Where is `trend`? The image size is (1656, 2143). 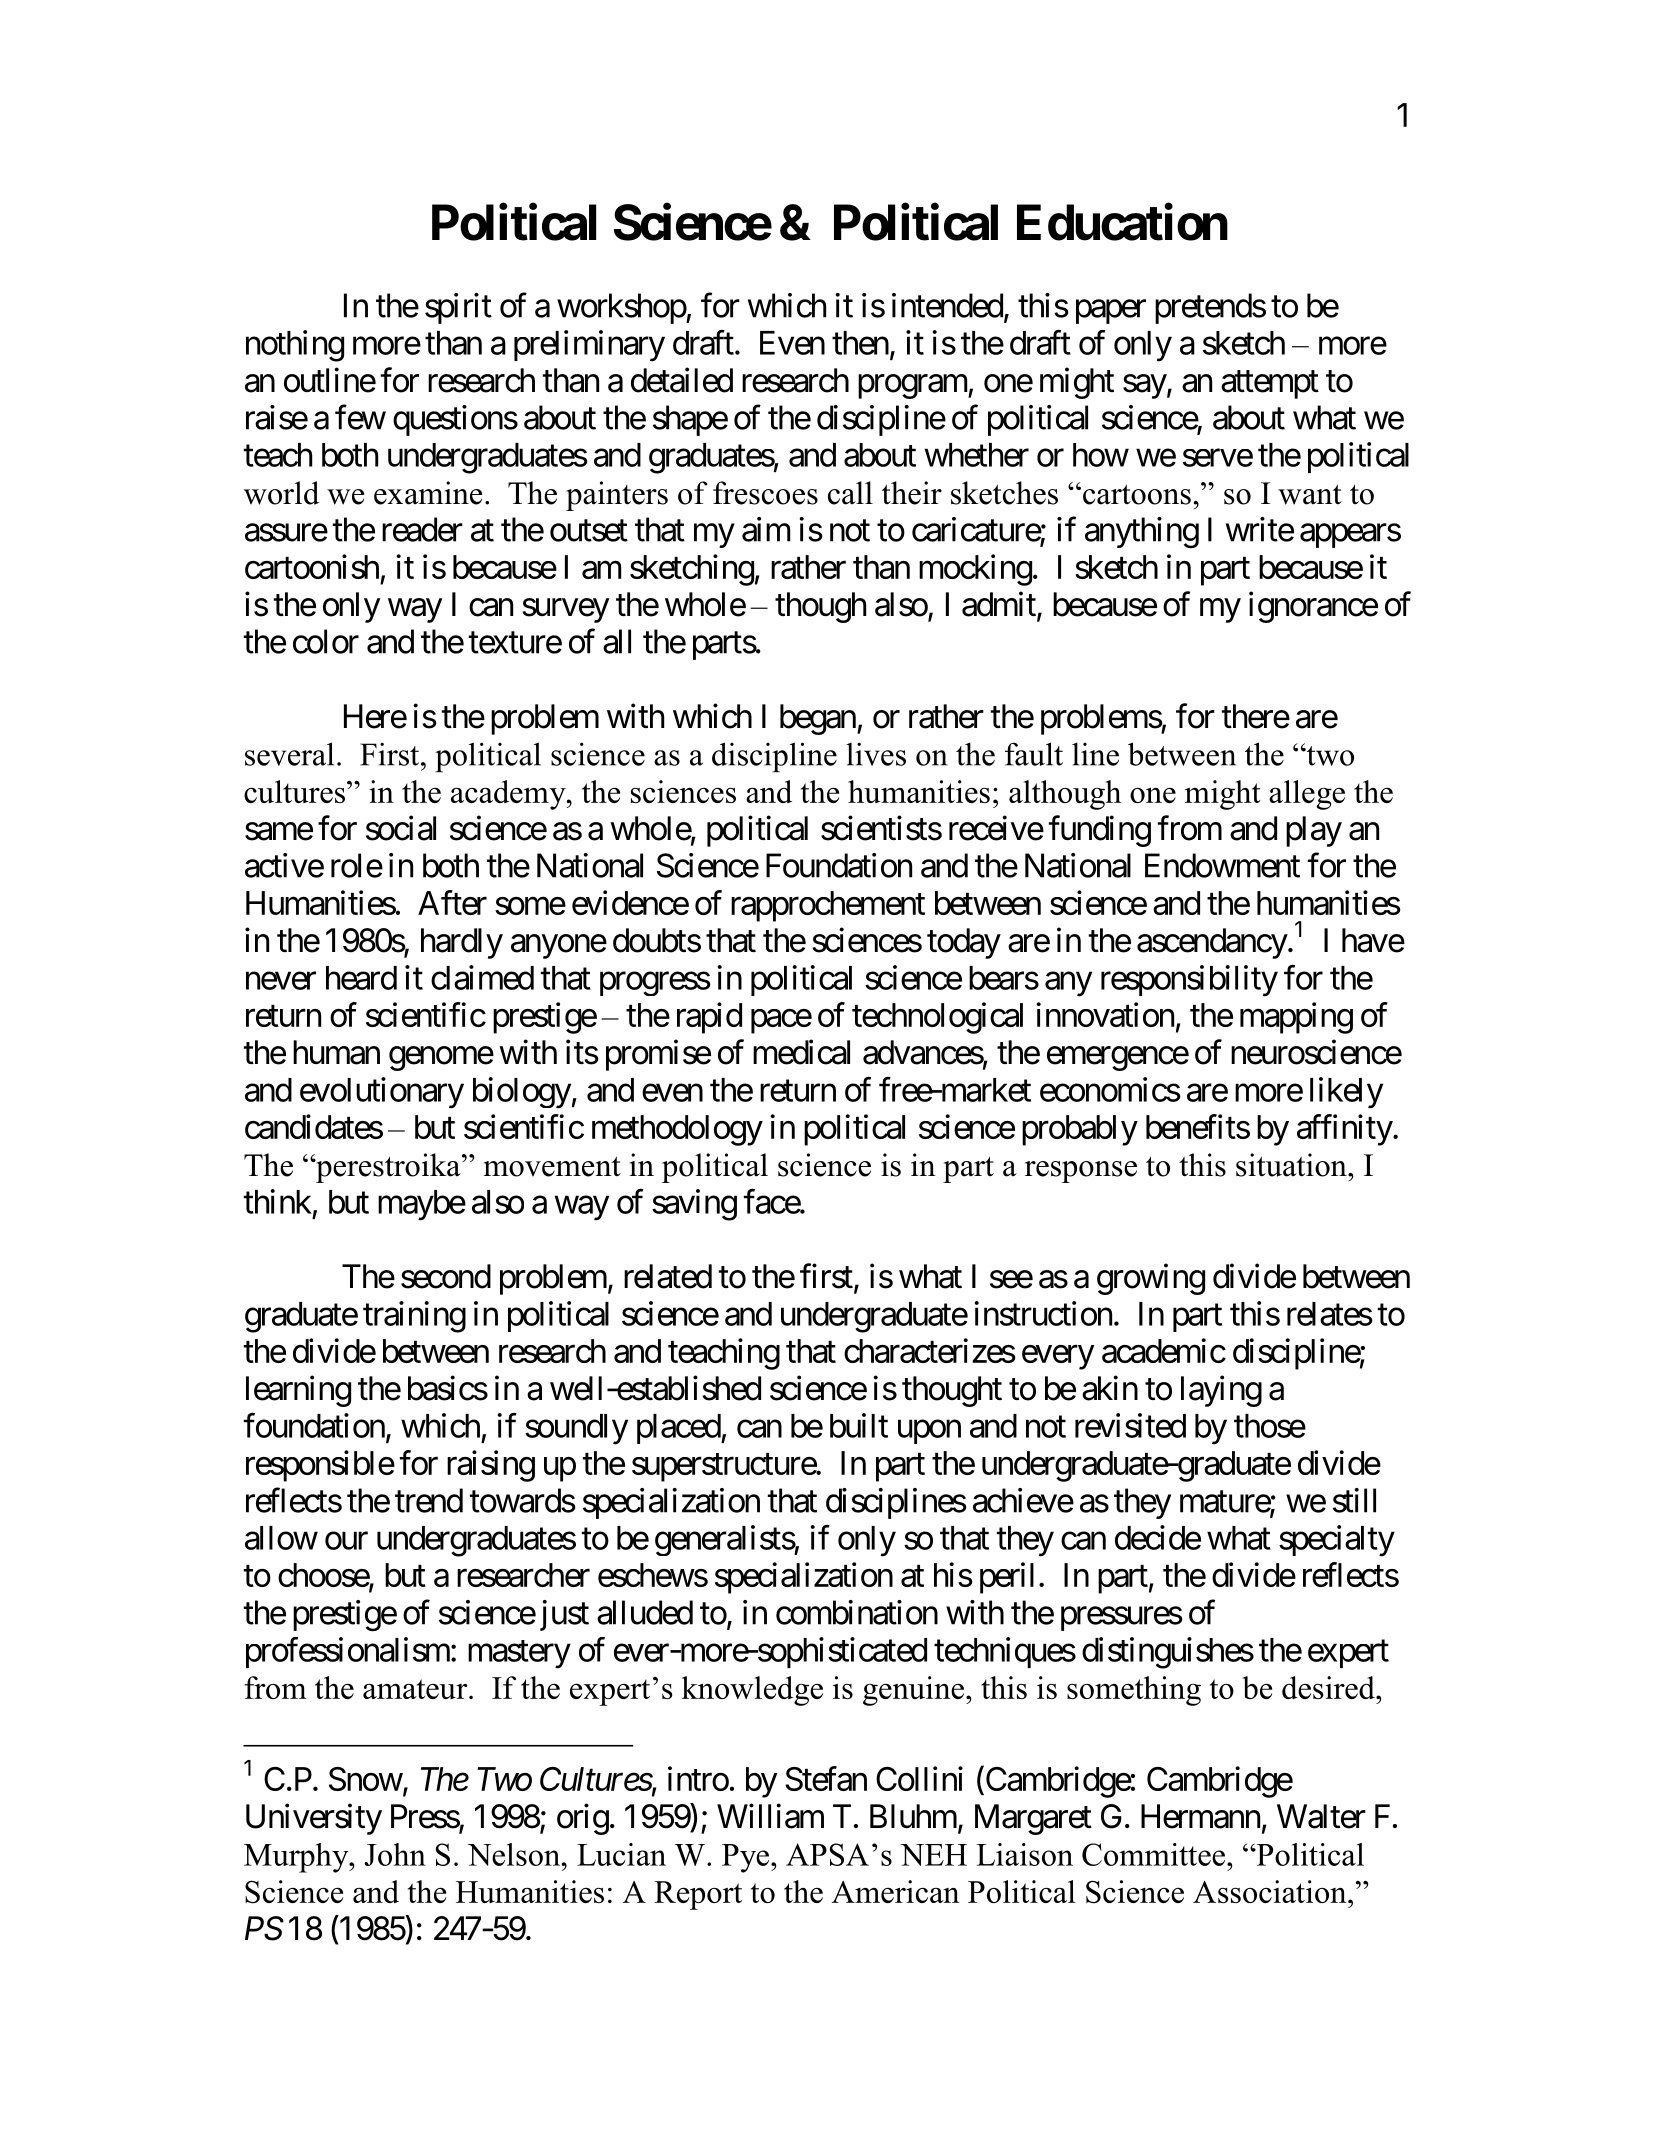
trend is located at coordinates (429, 1500).
